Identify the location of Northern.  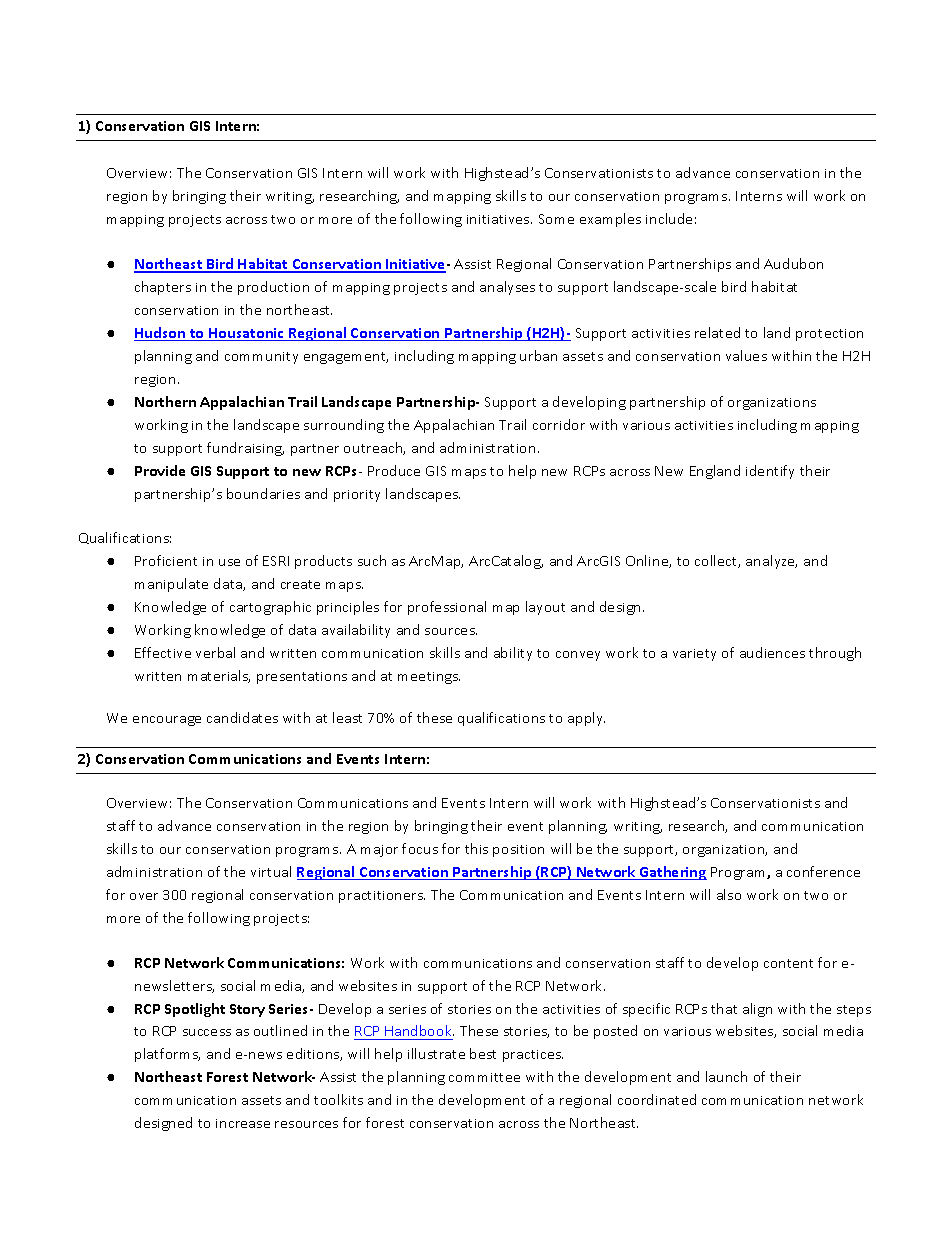
(165, 401).
